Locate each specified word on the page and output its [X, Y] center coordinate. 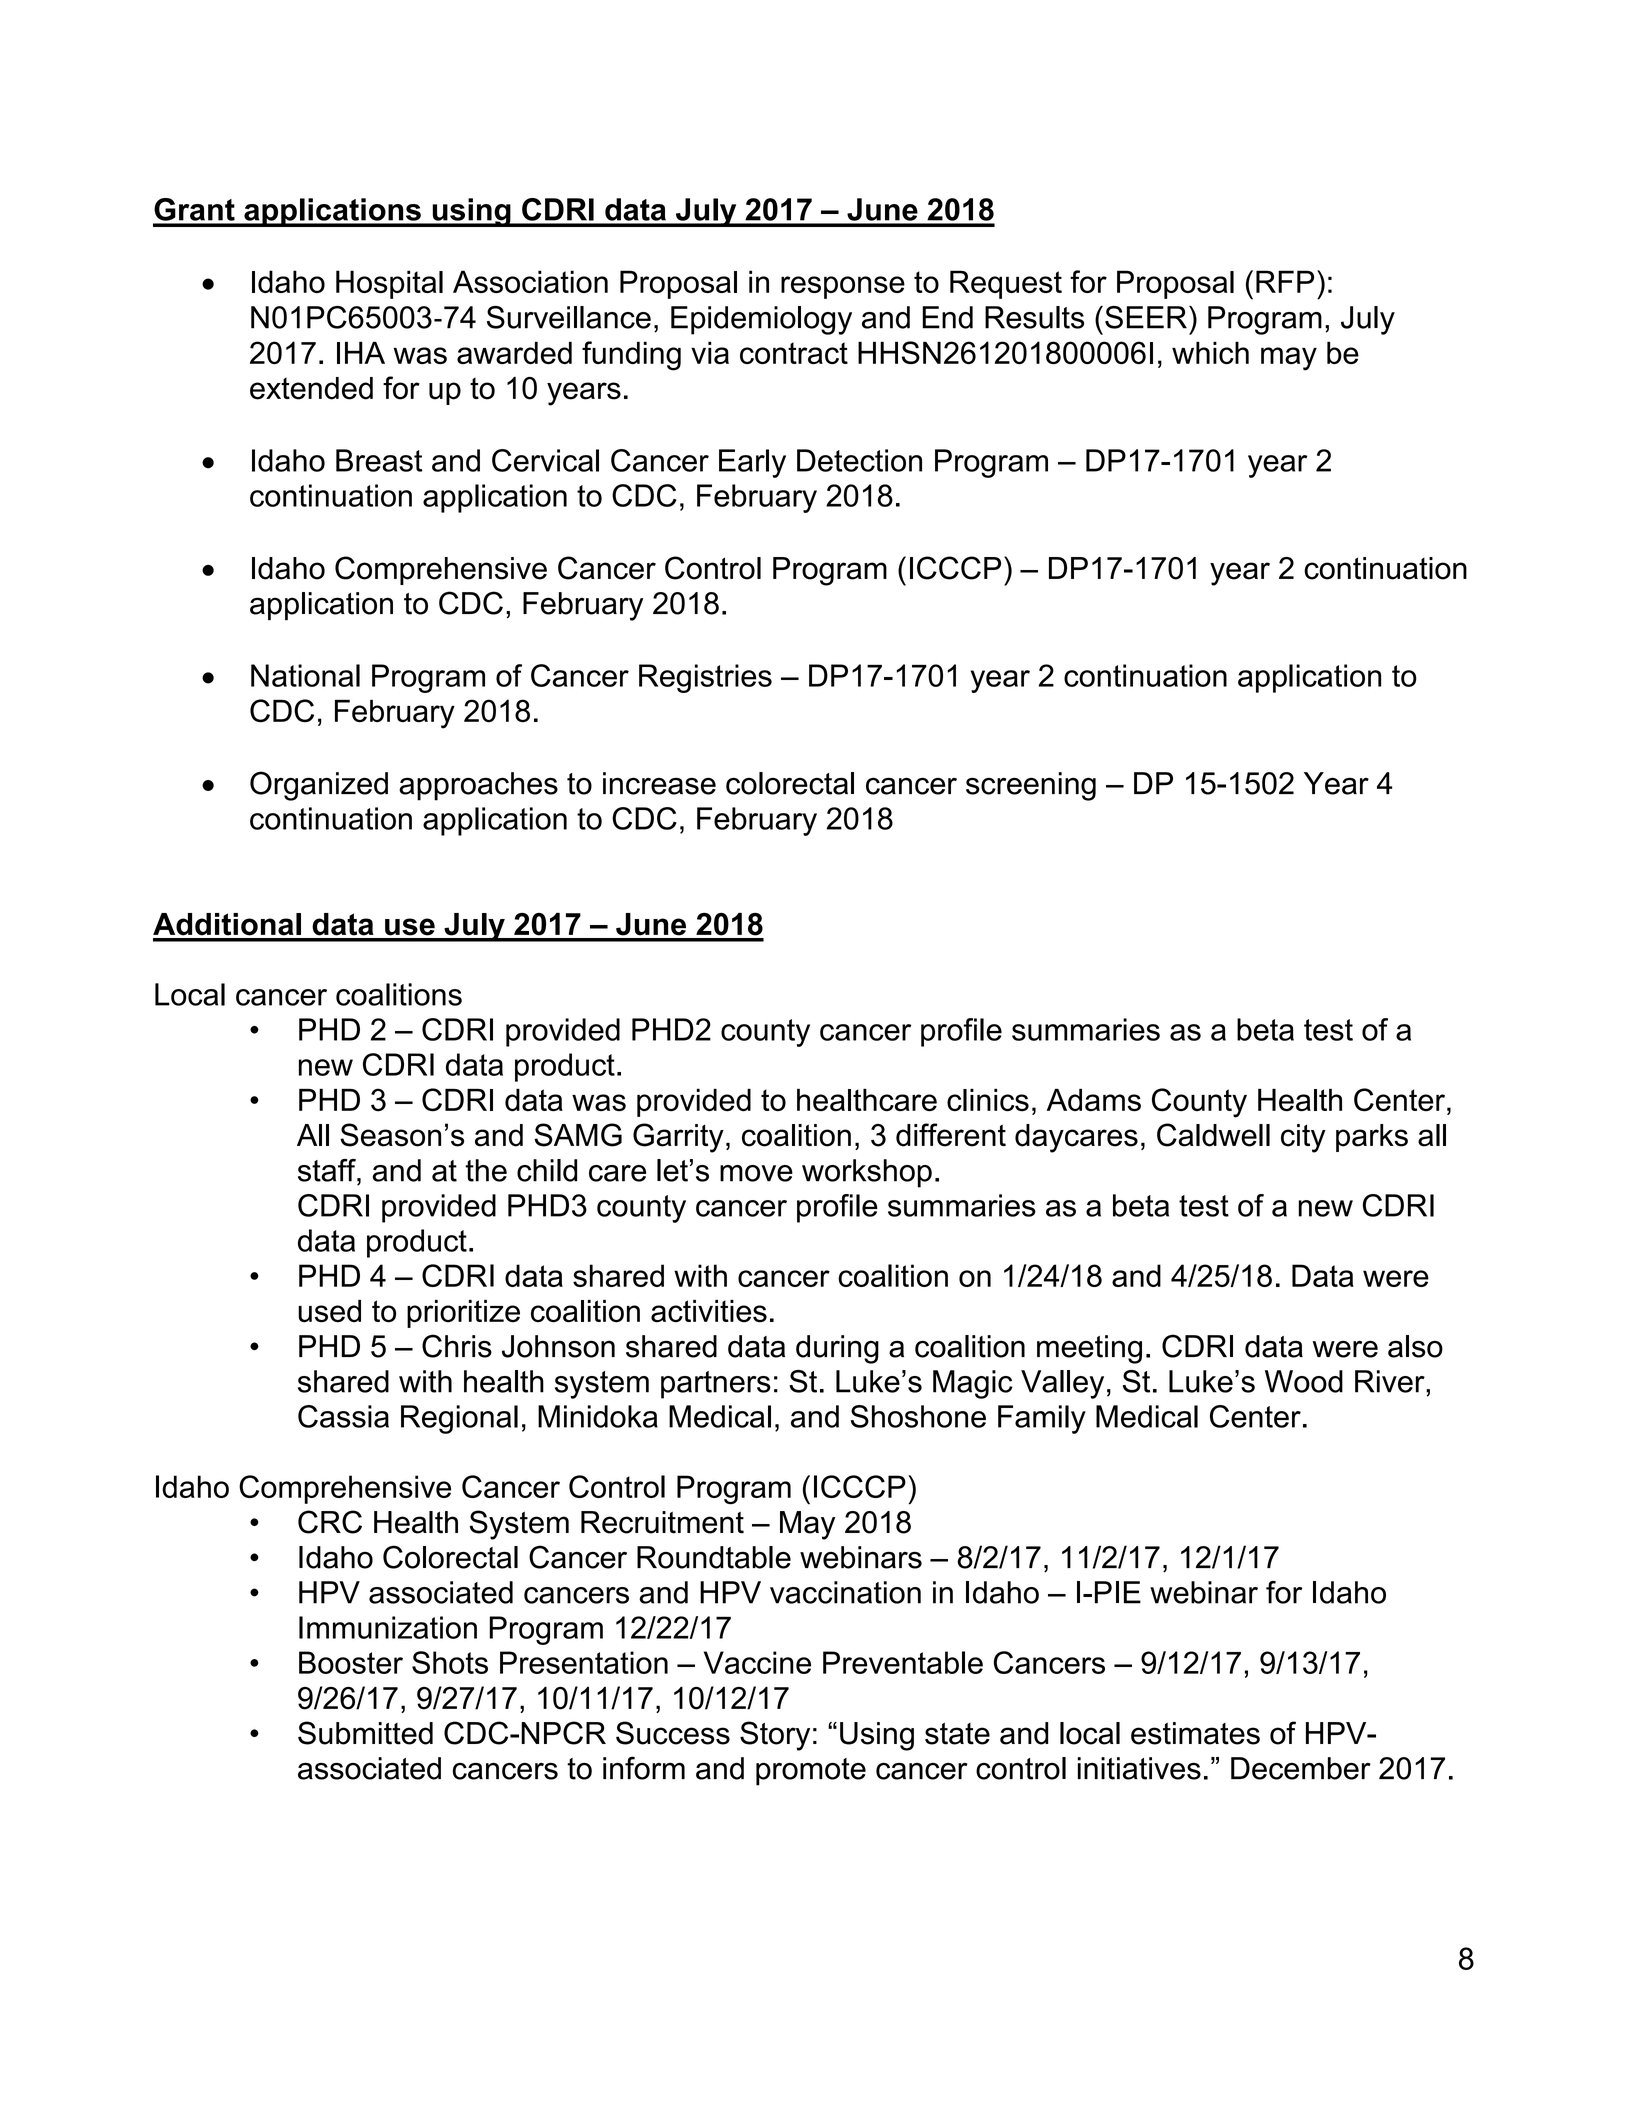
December [1301, 1768]
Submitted [365, 1733]
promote [811, 1772]
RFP [1285, 281]
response [843, 287]
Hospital [389, 284]
